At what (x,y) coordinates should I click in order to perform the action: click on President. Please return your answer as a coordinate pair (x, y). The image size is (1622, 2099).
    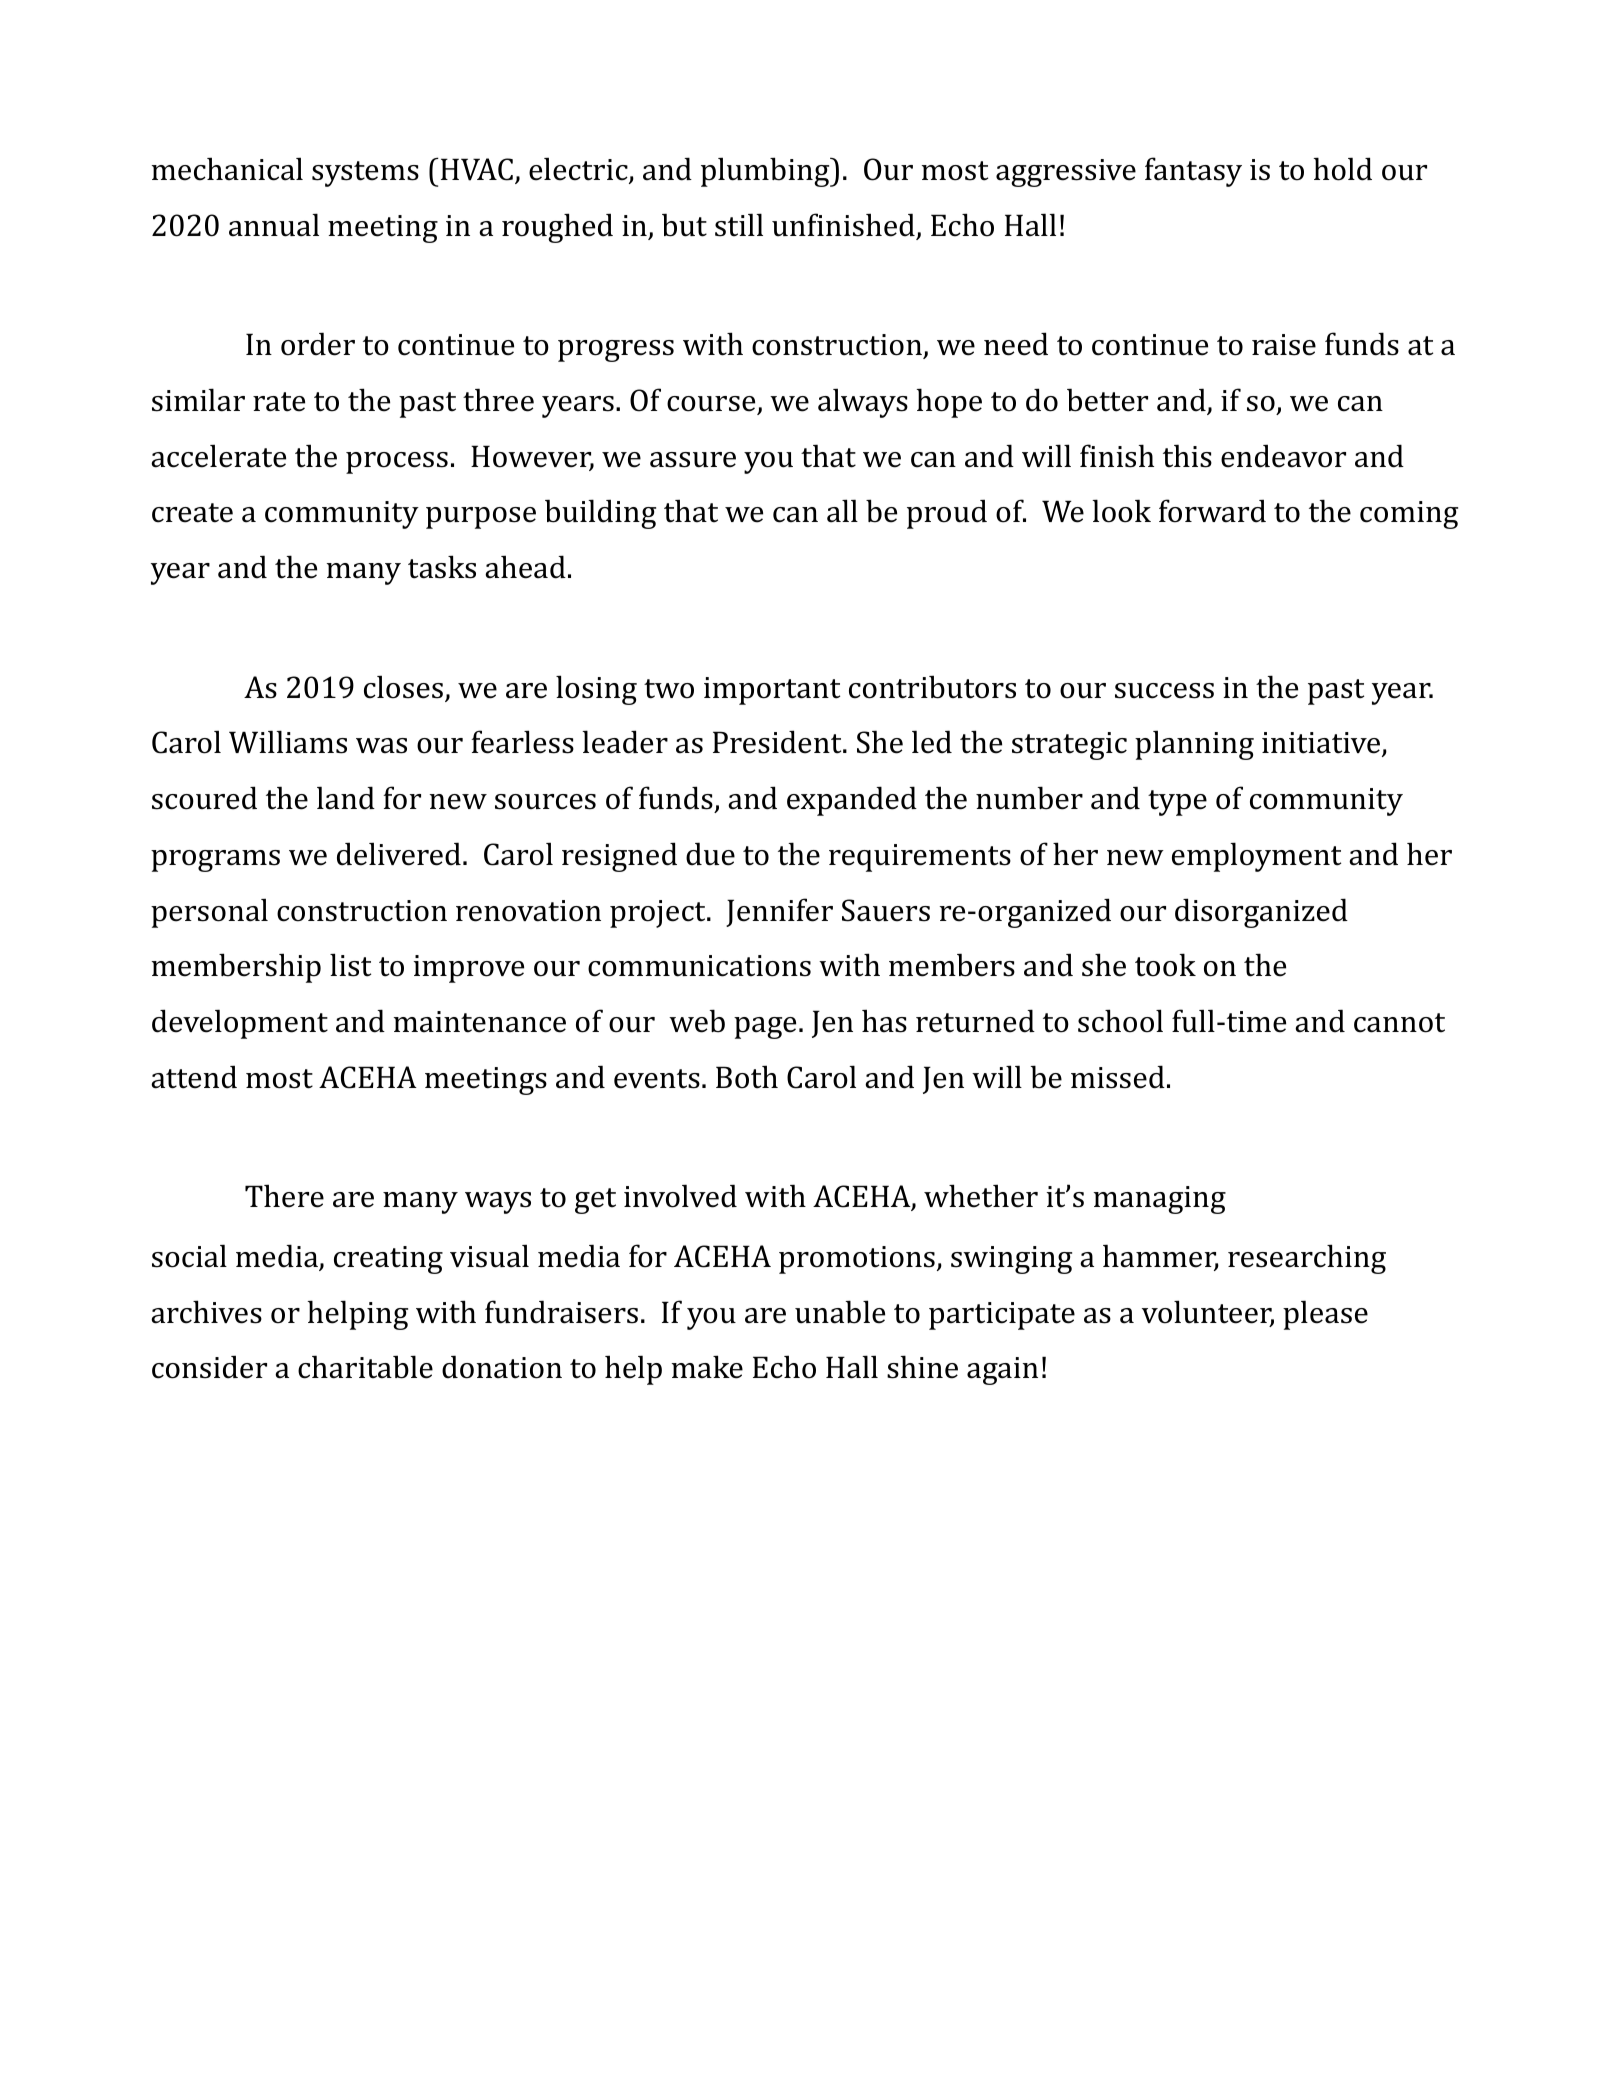
    Looking at the image, I should click on (778, 742).
